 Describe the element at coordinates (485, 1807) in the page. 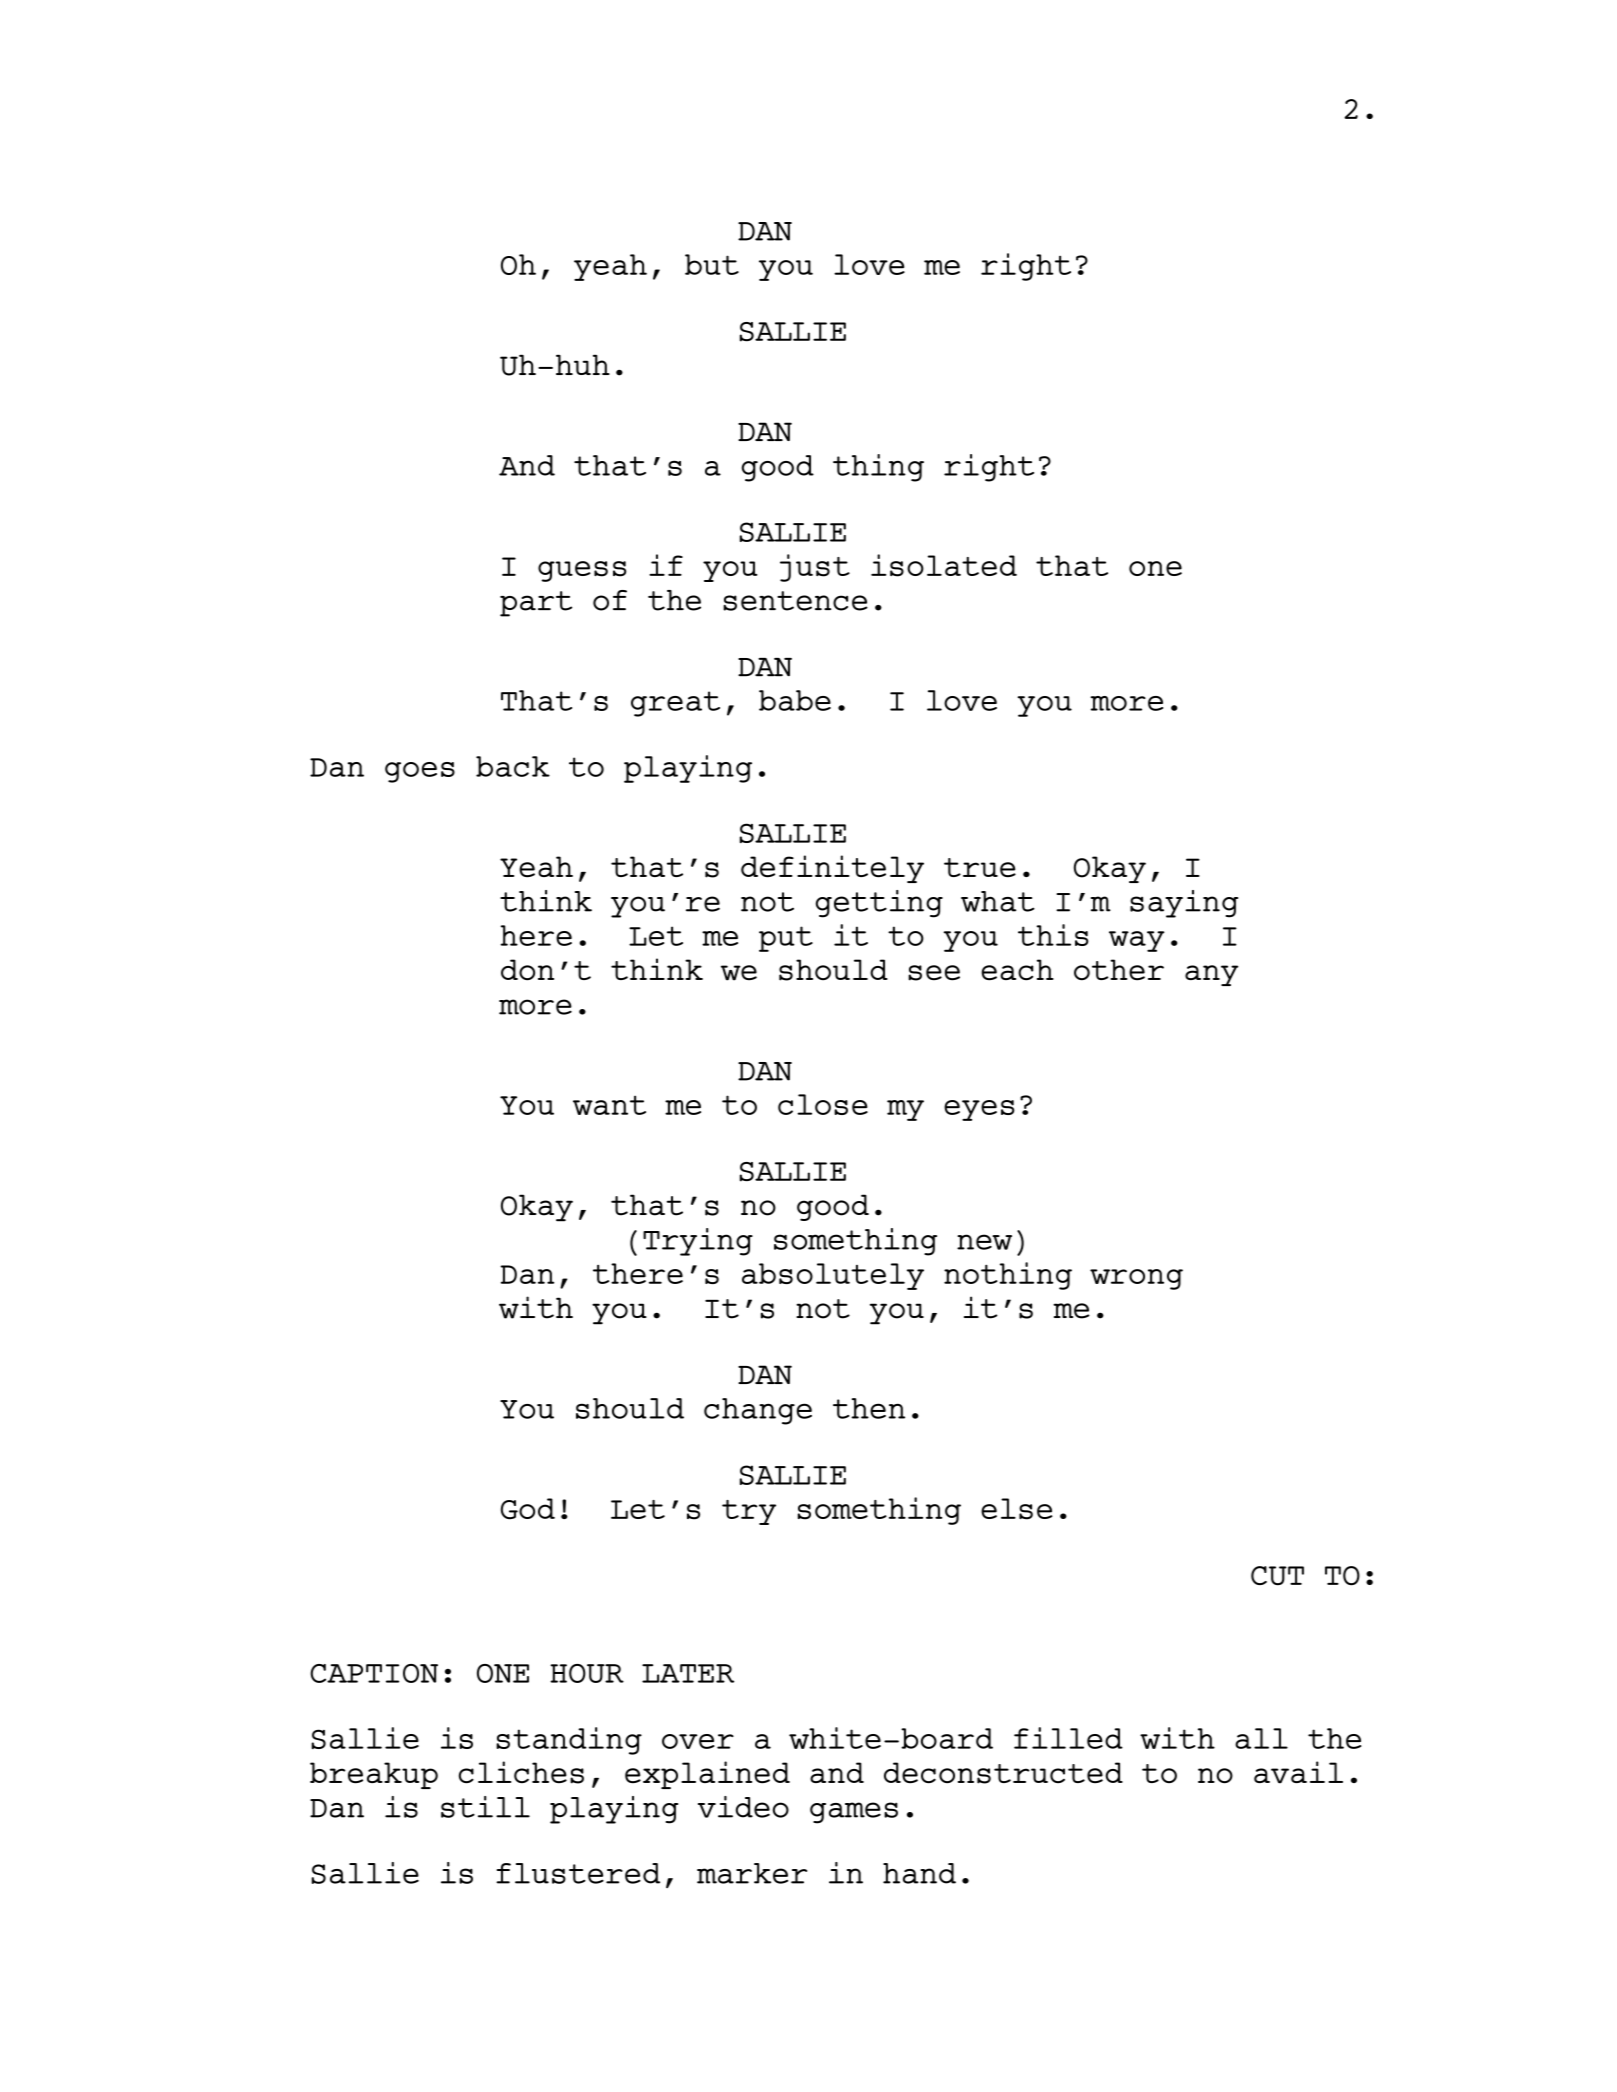

I see `still` at that location.
